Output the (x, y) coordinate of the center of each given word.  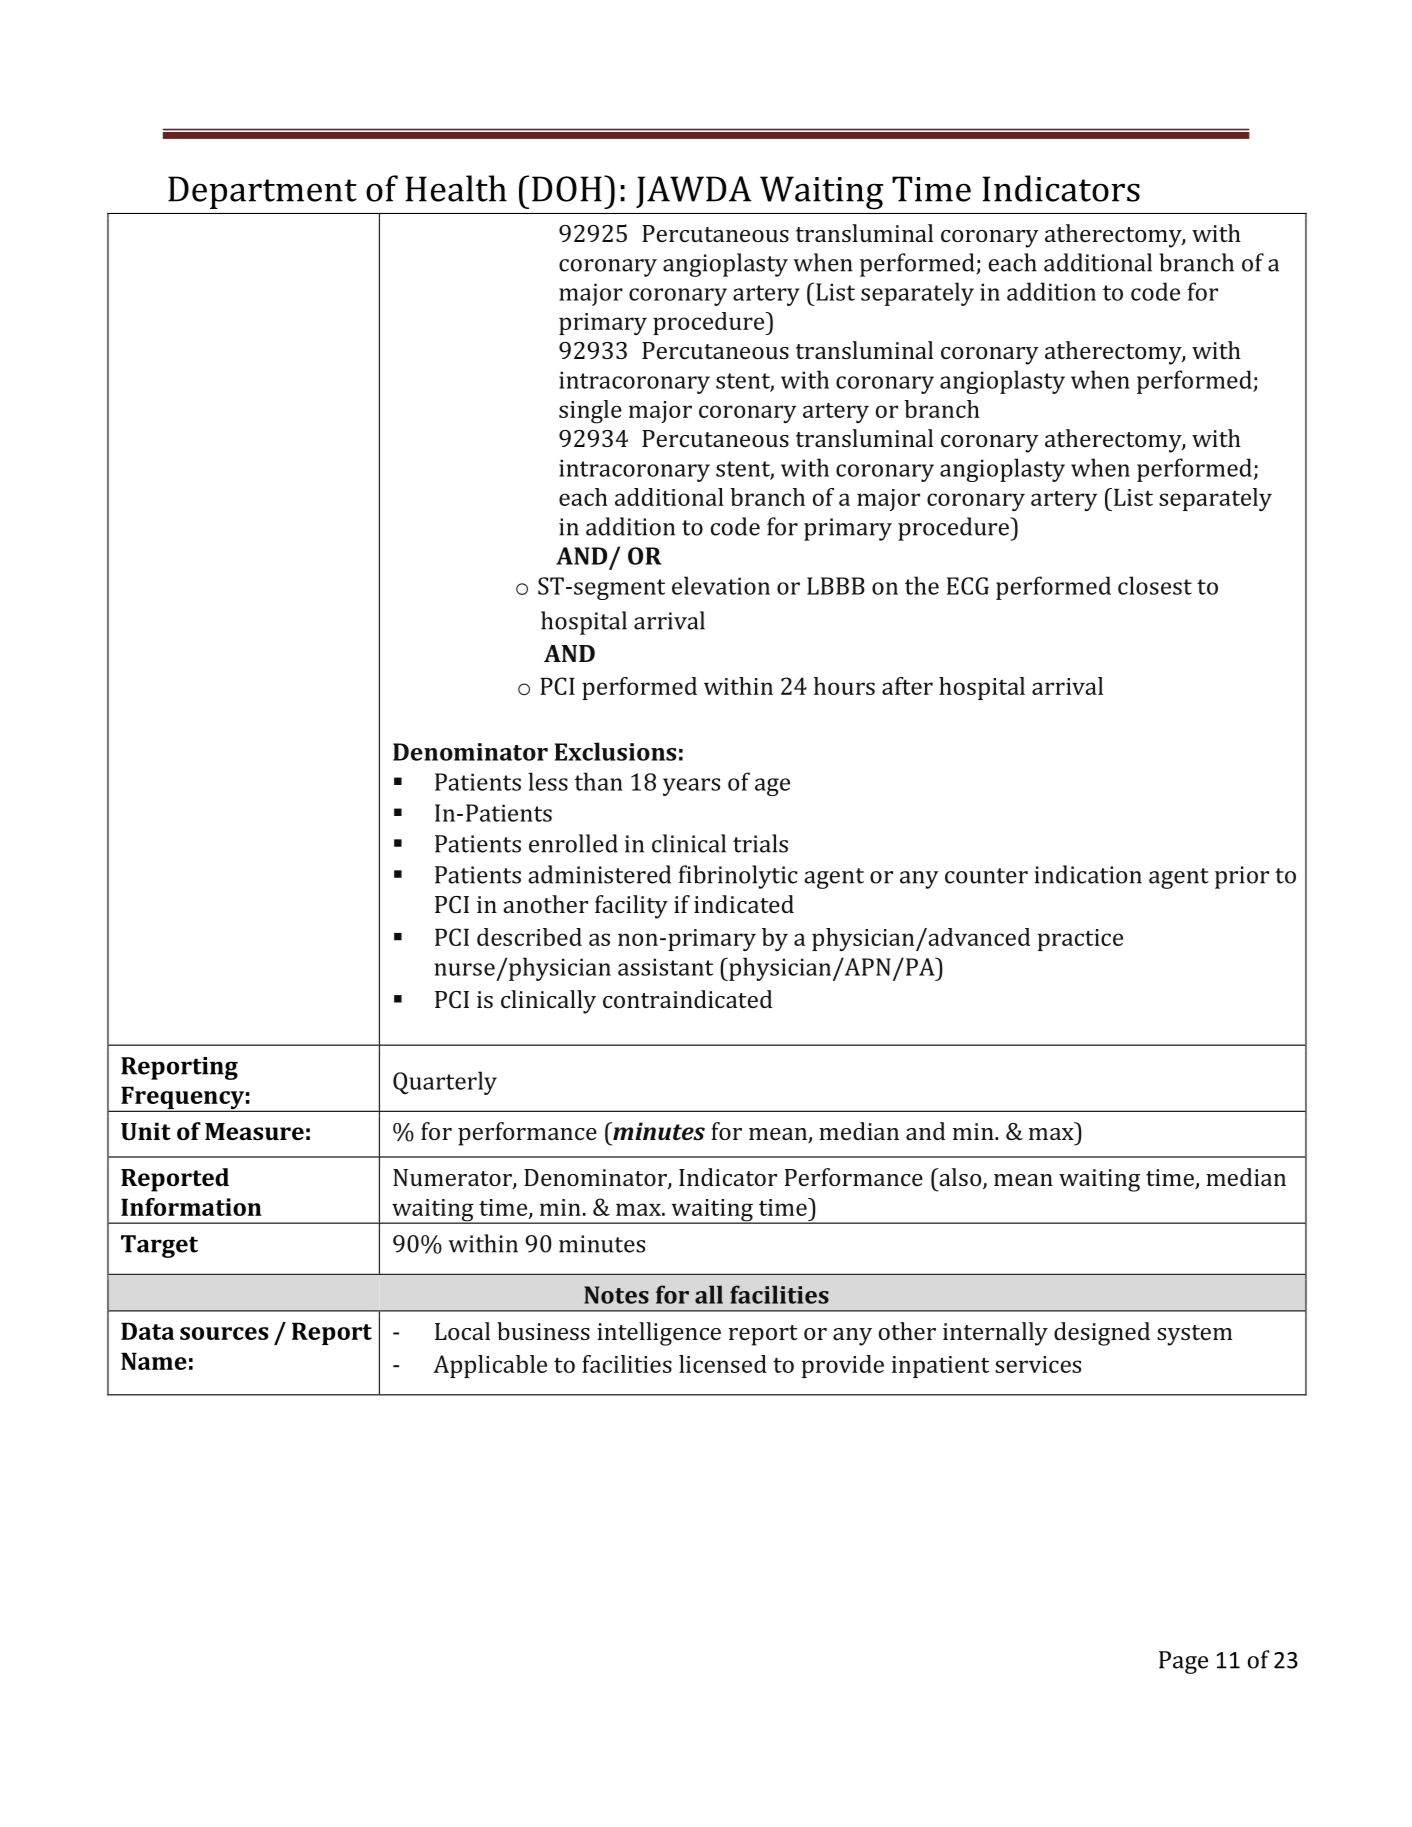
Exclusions (615, 751)
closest (1155, 585)
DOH (567, 189)
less (548, 781)
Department (262, 192)
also (960, 1178)
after (907, 686)
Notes (616, 1295)
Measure (254, 1131)
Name (154, 1361)
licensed (723, 1364)
